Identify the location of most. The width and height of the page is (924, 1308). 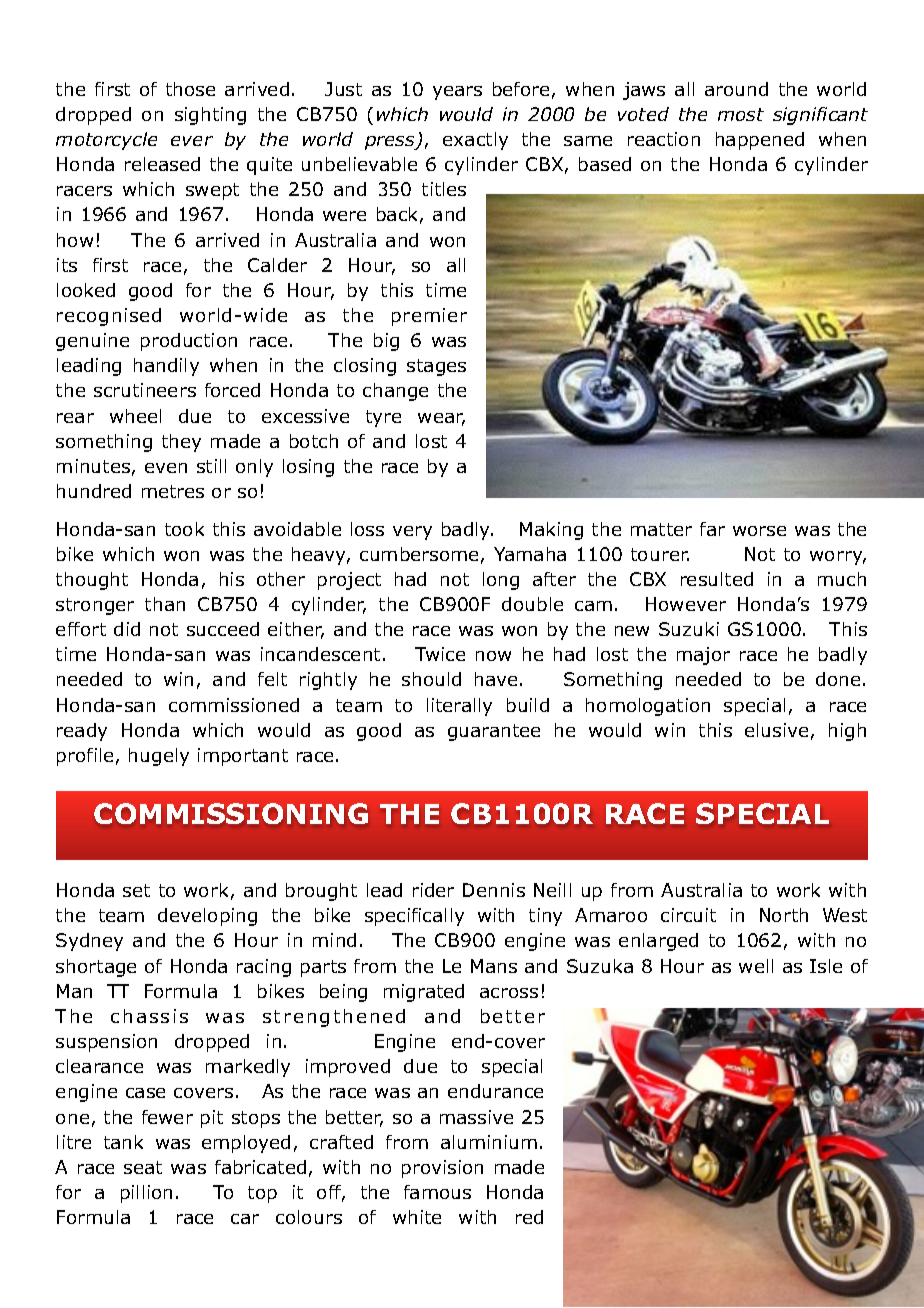
(741, 114).
